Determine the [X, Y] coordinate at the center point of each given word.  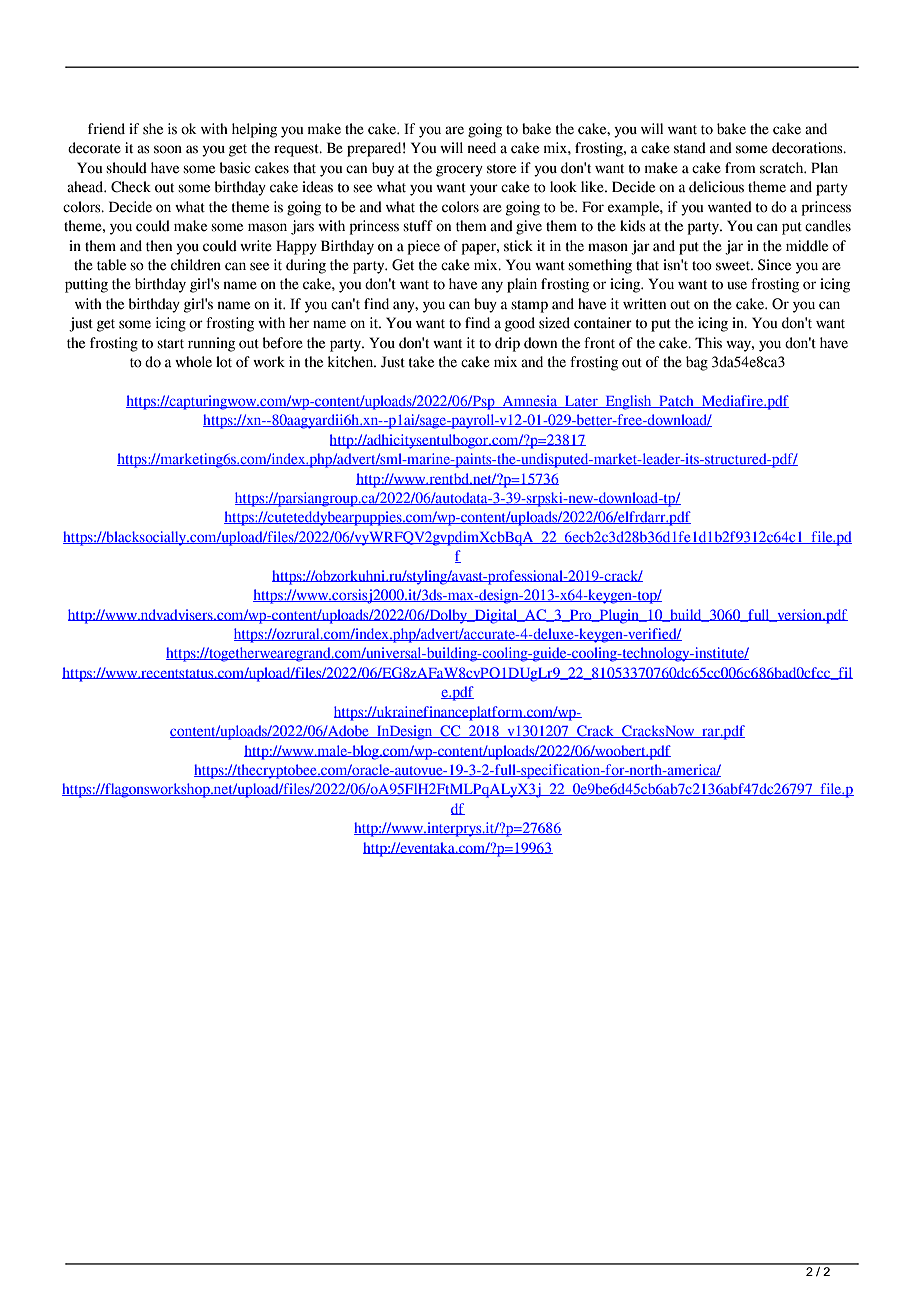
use [737, 285]
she [153, 129]
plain [522, 285]
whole [193, 362]
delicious [716, 187]
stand [690, 148]
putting [86, 285]
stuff [418, 226]
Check [131, 187]
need [481, 148]
